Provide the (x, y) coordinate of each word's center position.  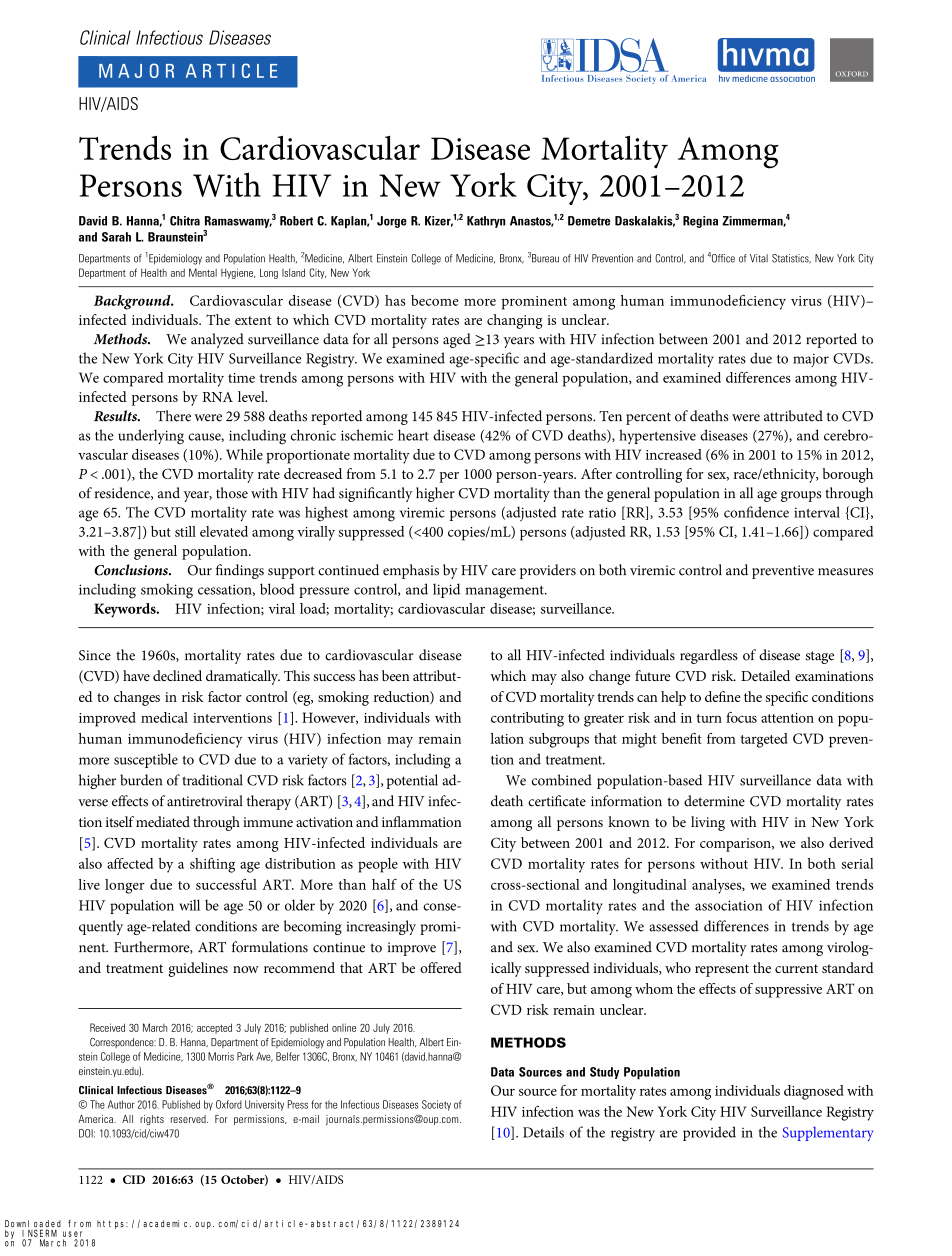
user (72, 1234)
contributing (527, 719)
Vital (759, 258)
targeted (764, 740)
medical (164, 717)
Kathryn (486, 222)
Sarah (116, 237)
